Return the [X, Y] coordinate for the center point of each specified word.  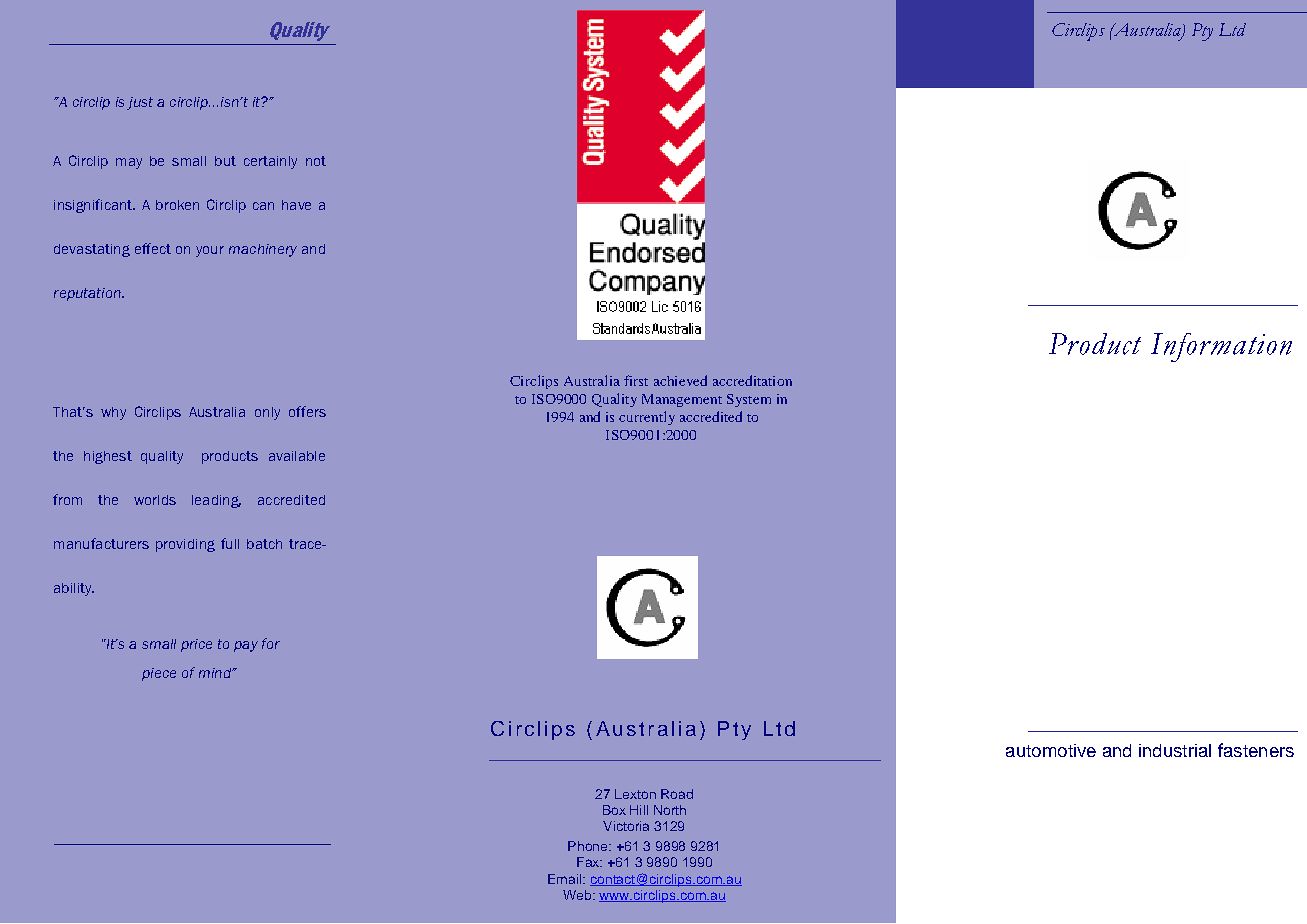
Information [1221, 347]
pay [246, 646]
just [140, 103]
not [316, 161]
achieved [680, 380]
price [196, 645]
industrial [1175, 750]
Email [566, 879]
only [267, 413]
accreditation [752, 380]
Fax [589, 862]
